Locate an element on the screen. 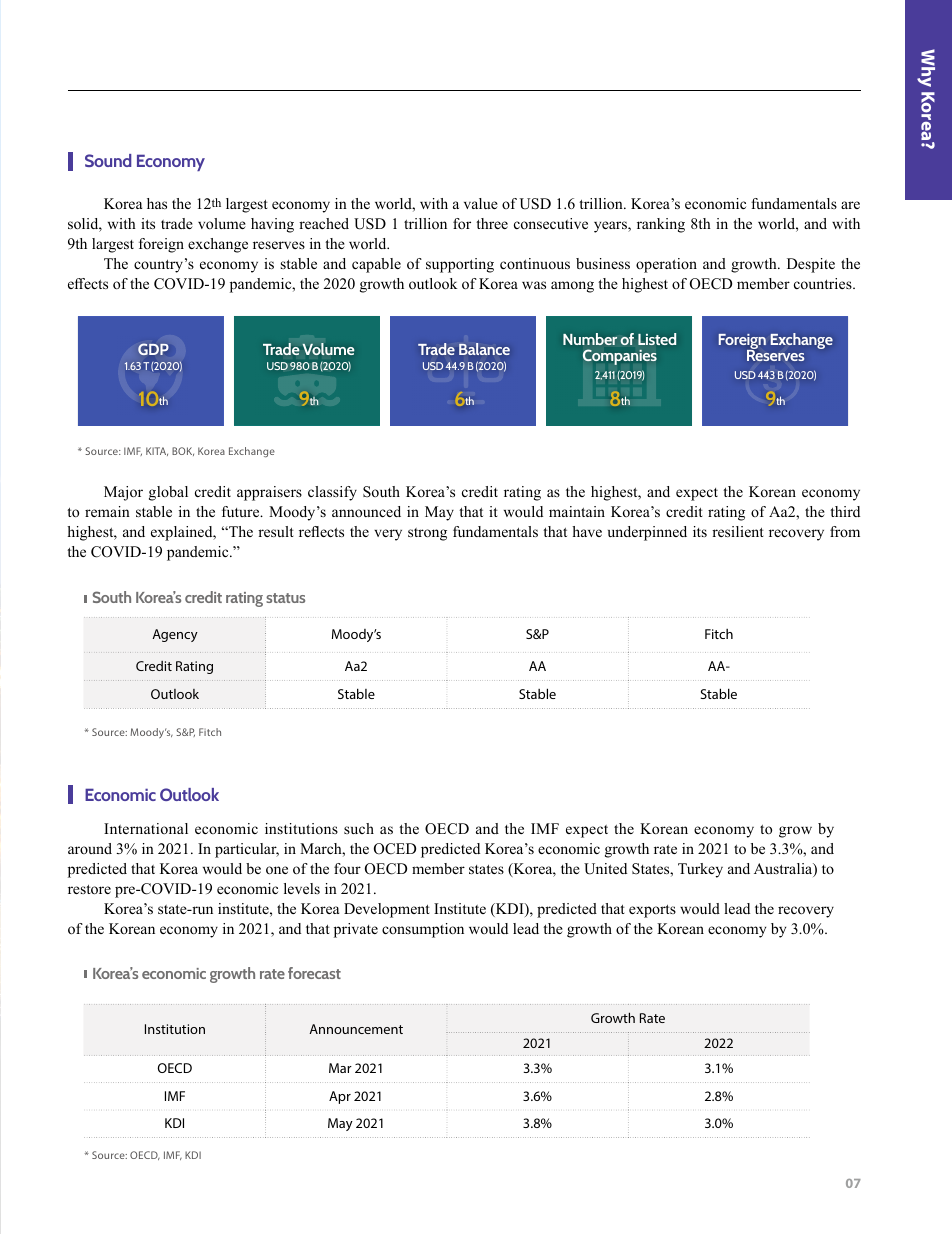 This screenshot has height=1234, width=952. strong is located at coordinates (427, 534).
